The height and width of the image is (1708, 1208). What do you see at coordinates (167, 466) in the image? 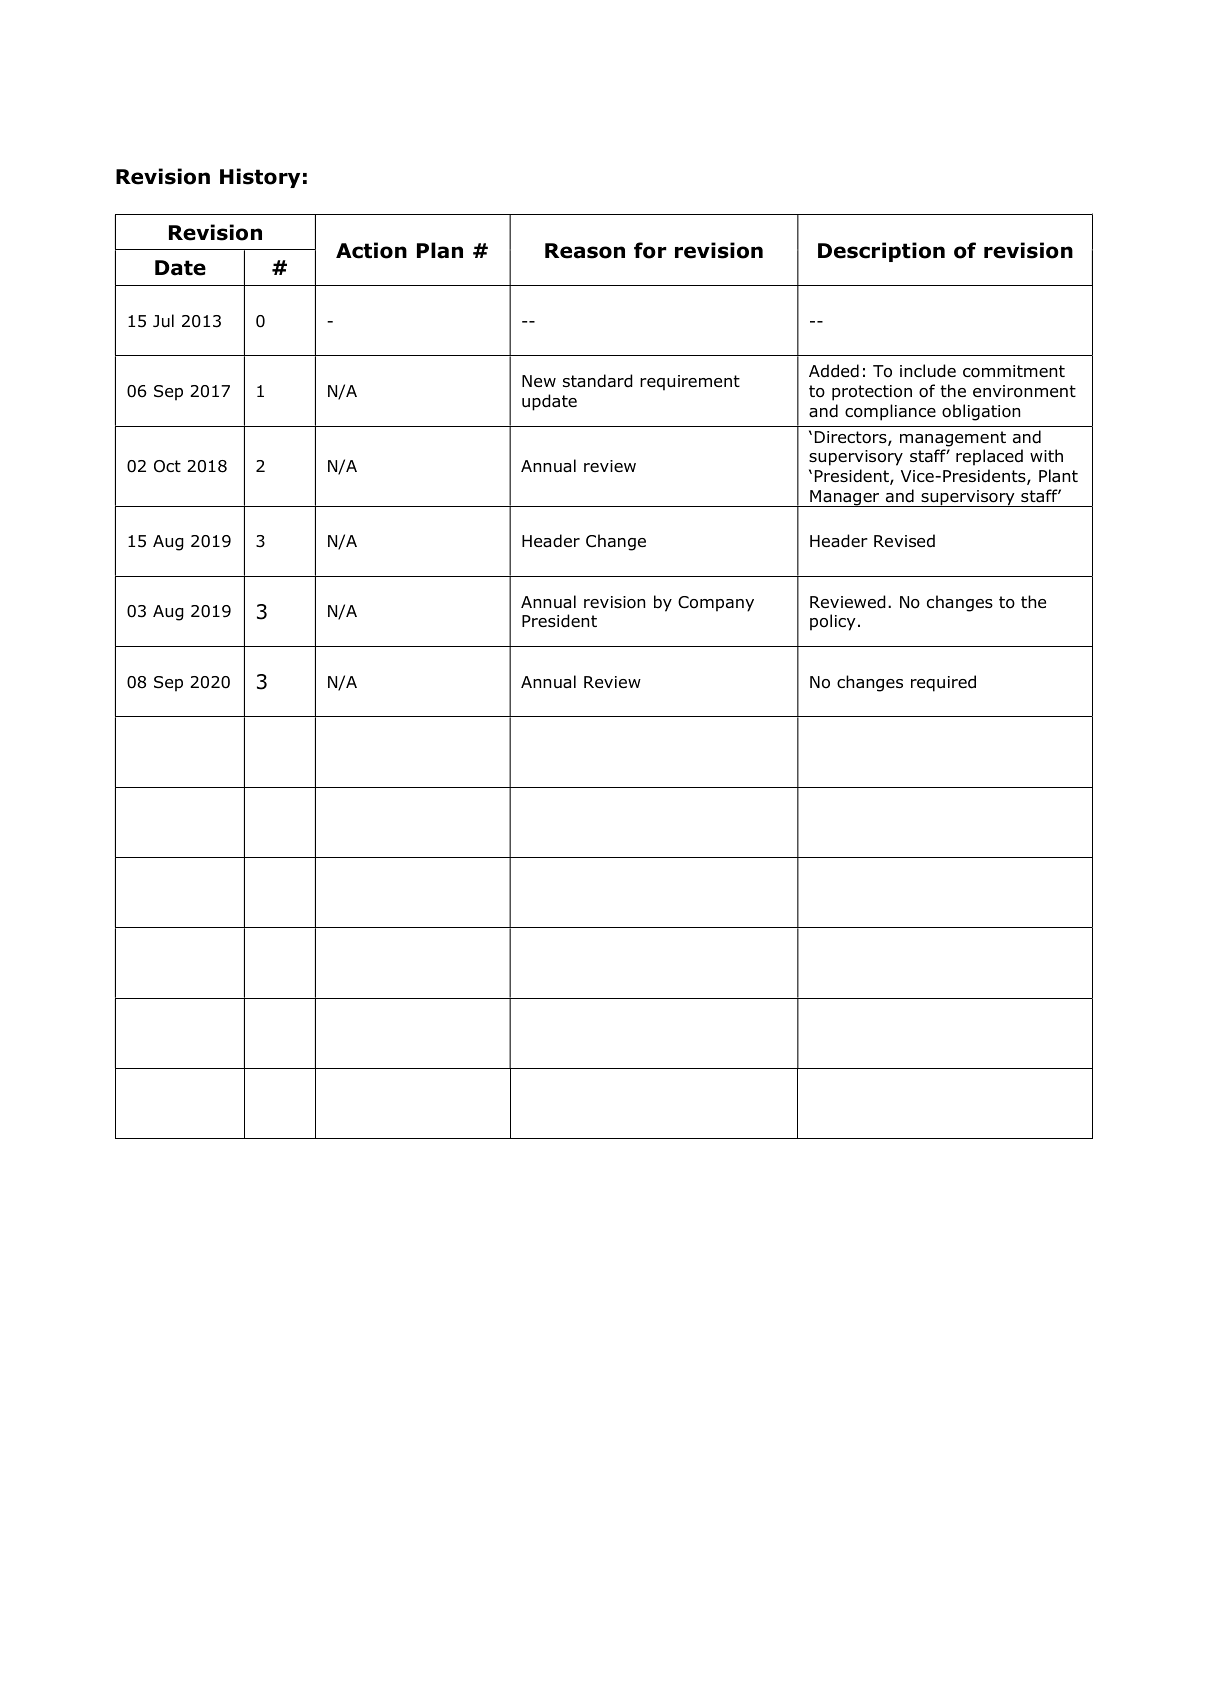
I see `Oct` at bounding box center [167, 466].
